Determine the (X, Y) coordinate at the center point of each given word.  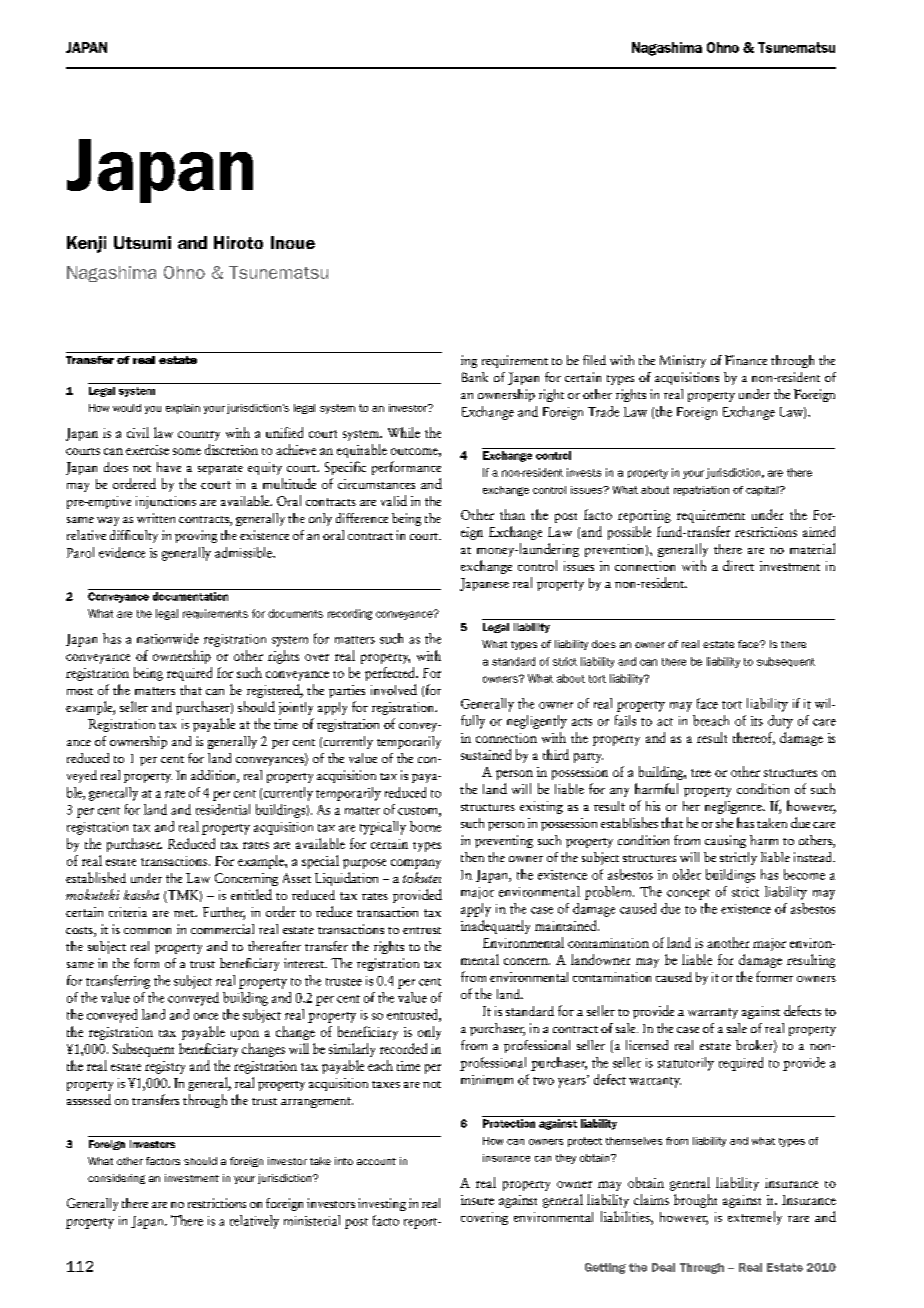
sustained (486, 754)
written (156, 518)
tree (701, 773)
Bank (475, 377)
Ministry (683, 361)
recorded (403, 1048)
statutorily (686, 1064)
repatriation (701, 491)
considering (116, 1179)
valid (394, 500)
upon (245, 1035)
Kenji (86, 244)
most (80, 691)
